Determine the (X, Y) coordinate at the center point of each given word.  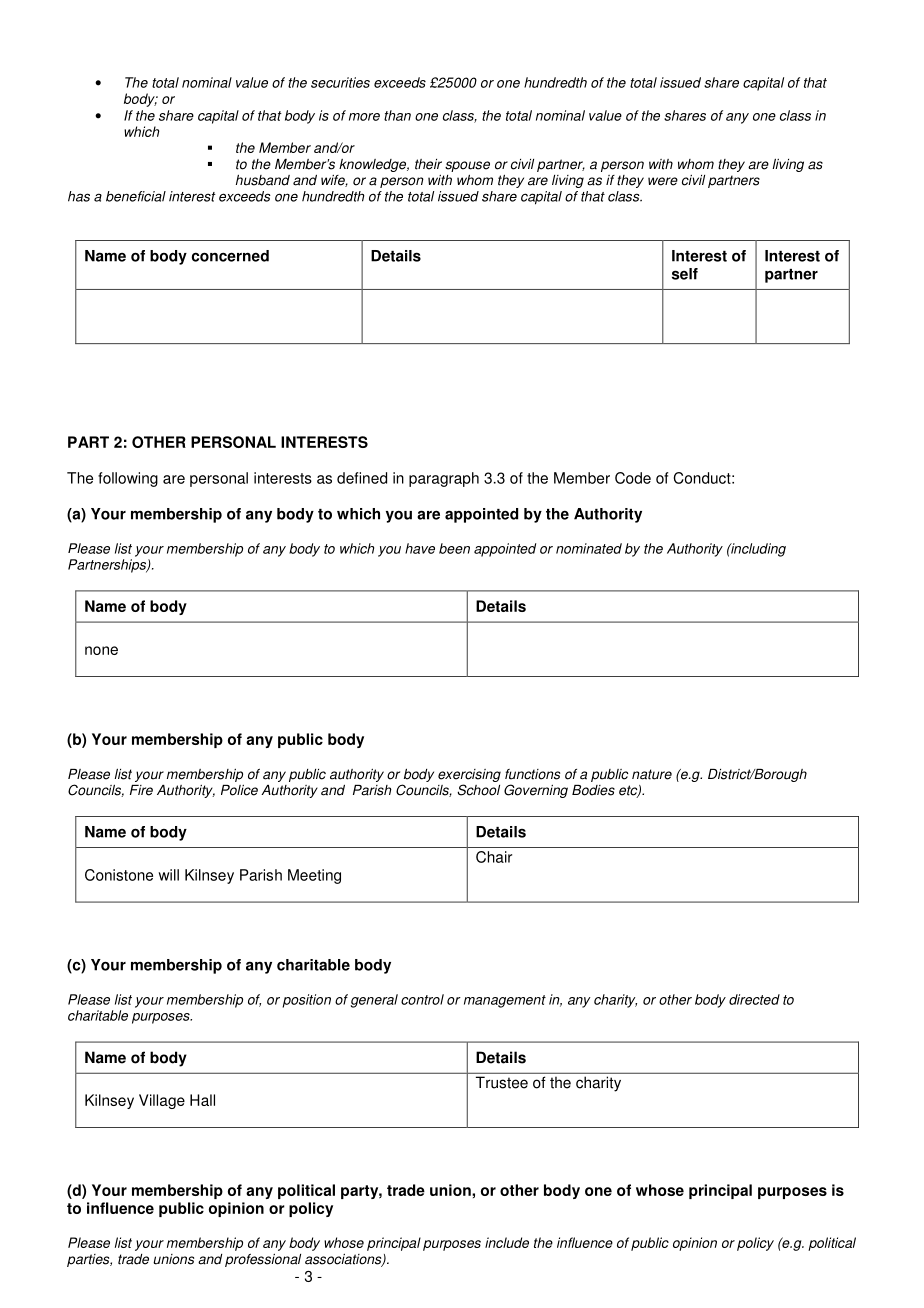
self (685, 274)
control (422, 999)
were (663, 181)
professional (263, 1260)
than (397, 115)
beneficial (136, 196)
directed (754, 999)
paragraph (444, 479)
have (420, 548)
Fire (141, 790)
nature (652, 774)
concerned (230, 256)
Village (162, 1101)
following (128, 479)
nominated (589, 548)
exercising (469, 777)
